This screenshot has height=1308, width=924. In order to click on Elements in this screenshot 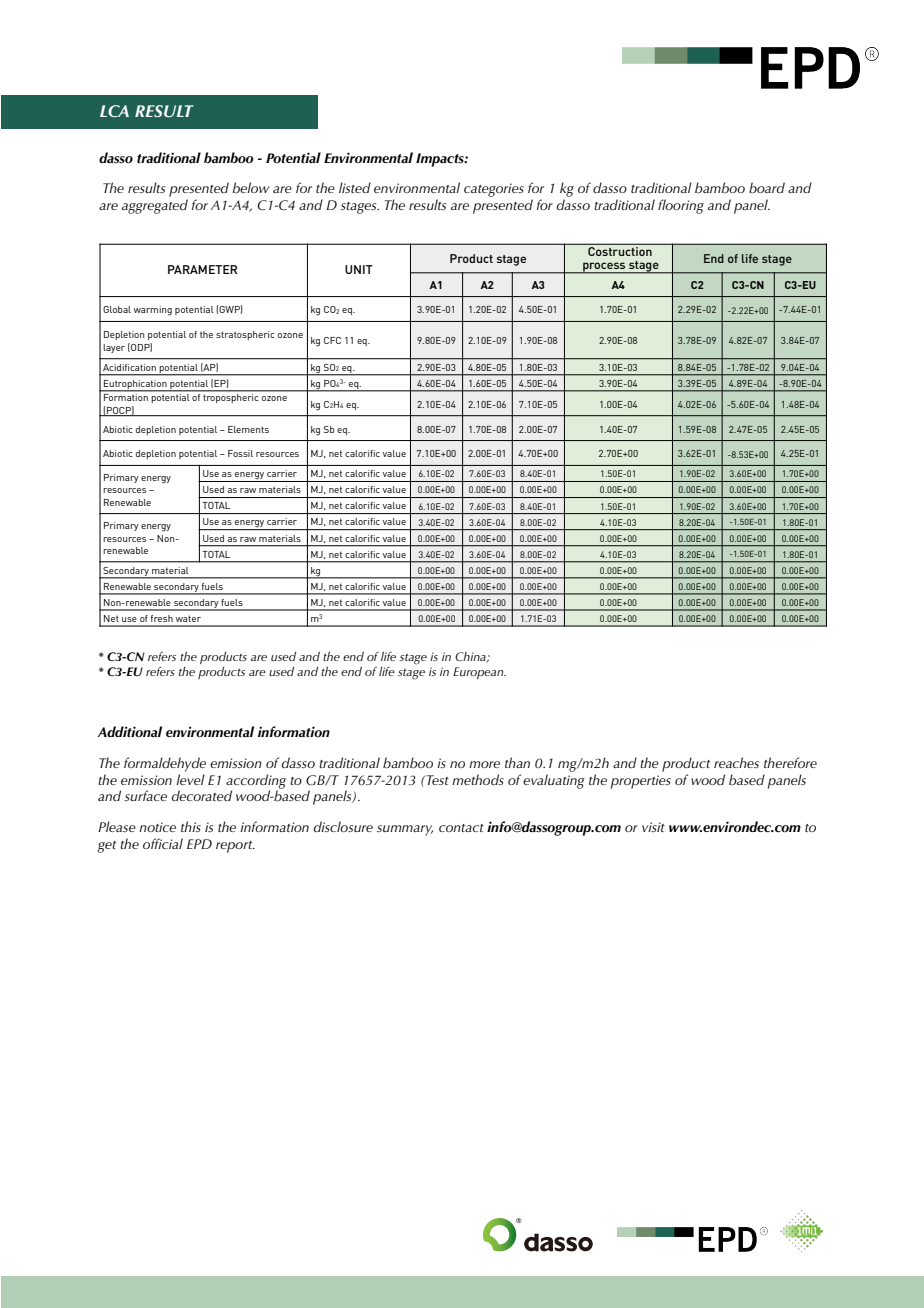, I will do `click(248, 429)`.
